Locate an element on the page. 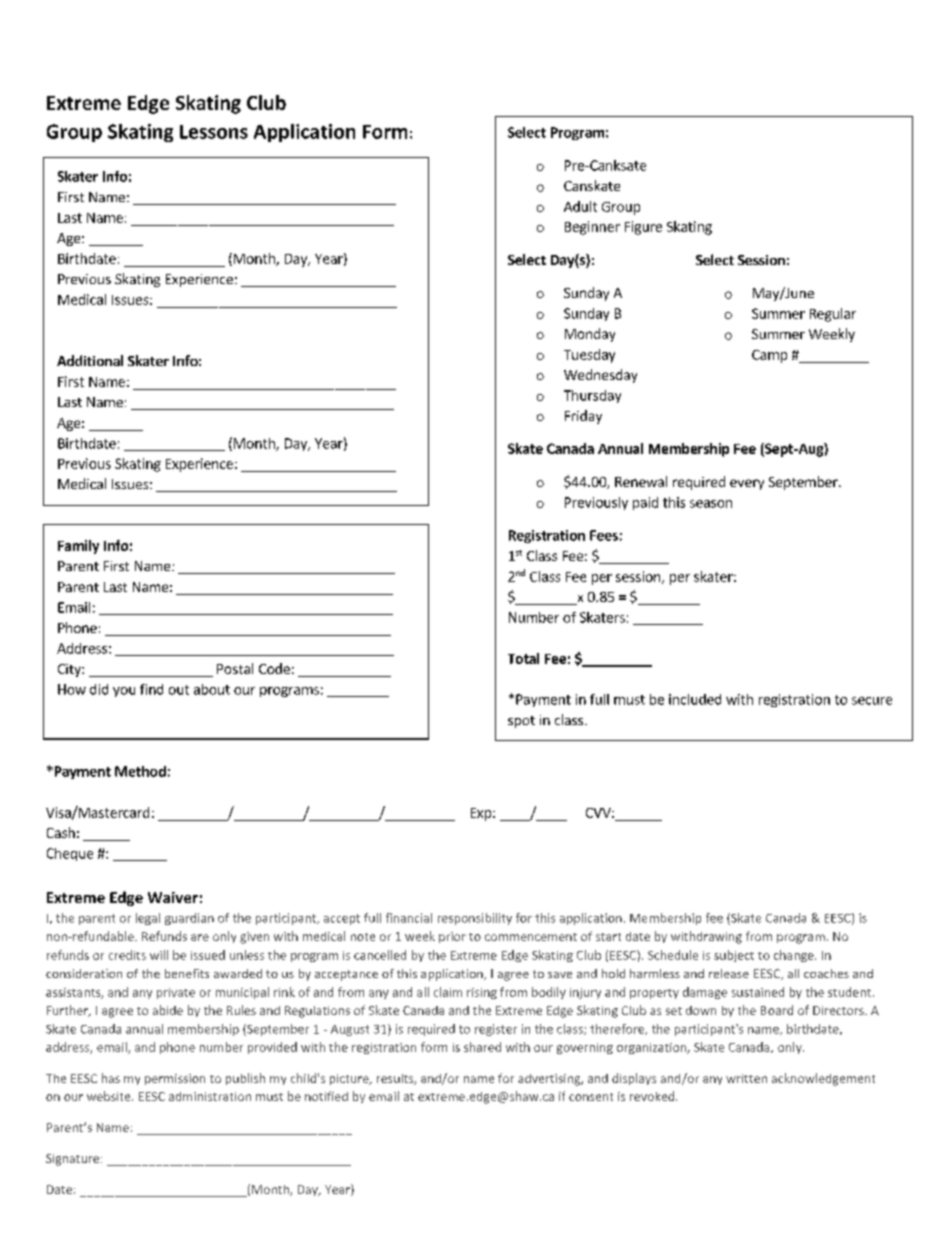 Image resolution: width=952 pixels, height=1233 pixels. responsibility is located at coordinates (475, 919).
